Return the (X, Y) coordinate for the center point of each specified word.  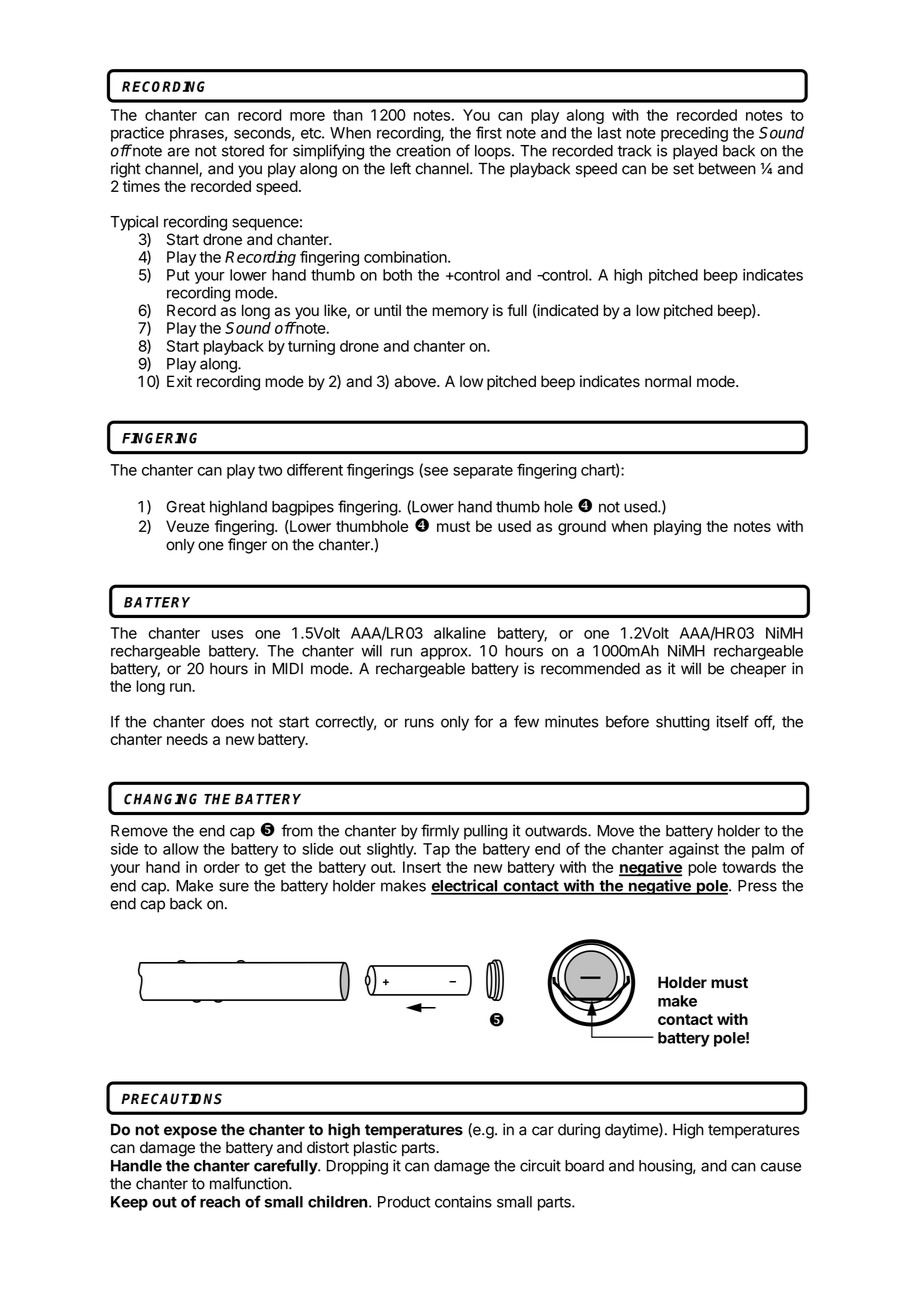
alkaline (460, 633)
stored (243, 151)
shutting (683, 723)
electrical (465, 886)
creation (423, 150)
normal (668, 381)
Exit (179, 381)
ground (582, 528)
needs (187, 739)
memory (460, 313)
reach (220, 1202)
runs (419, 723)
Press (757, 886)
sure (234, 887)
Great (185, 507)
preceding (694, 134)
